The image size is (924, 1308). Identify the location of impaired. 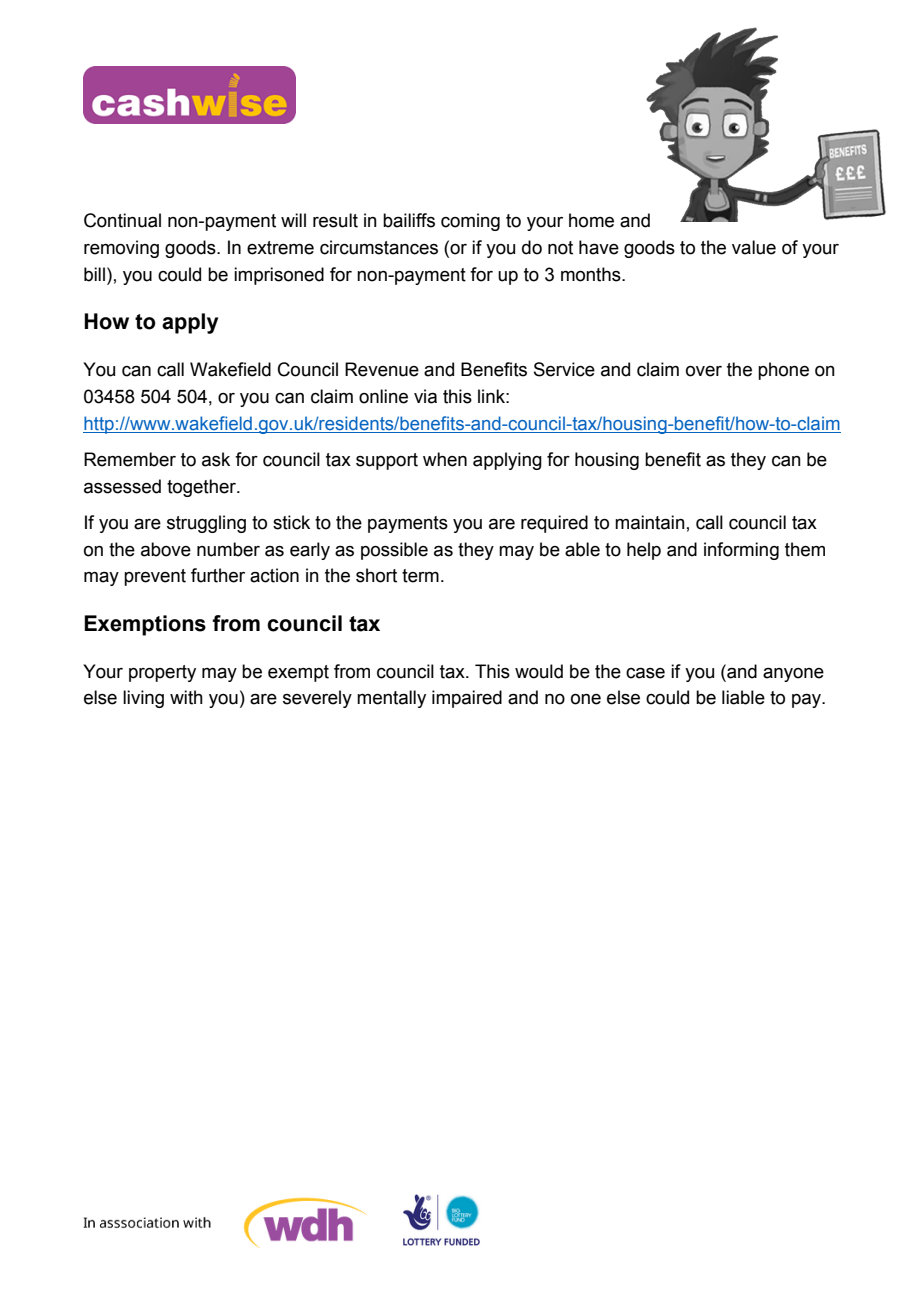
(467, 699).
